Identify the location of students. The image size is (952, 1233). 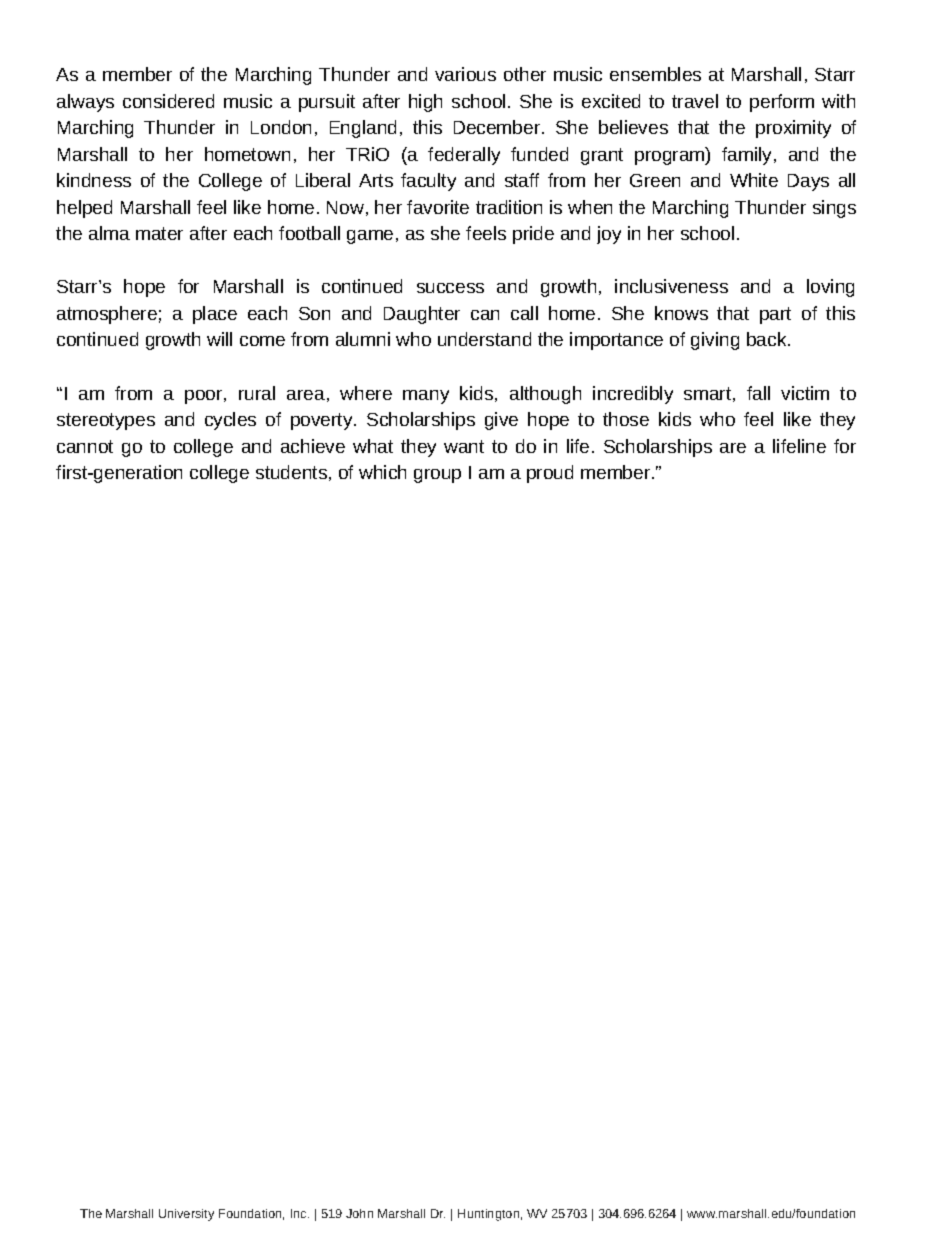
(291, 472).
